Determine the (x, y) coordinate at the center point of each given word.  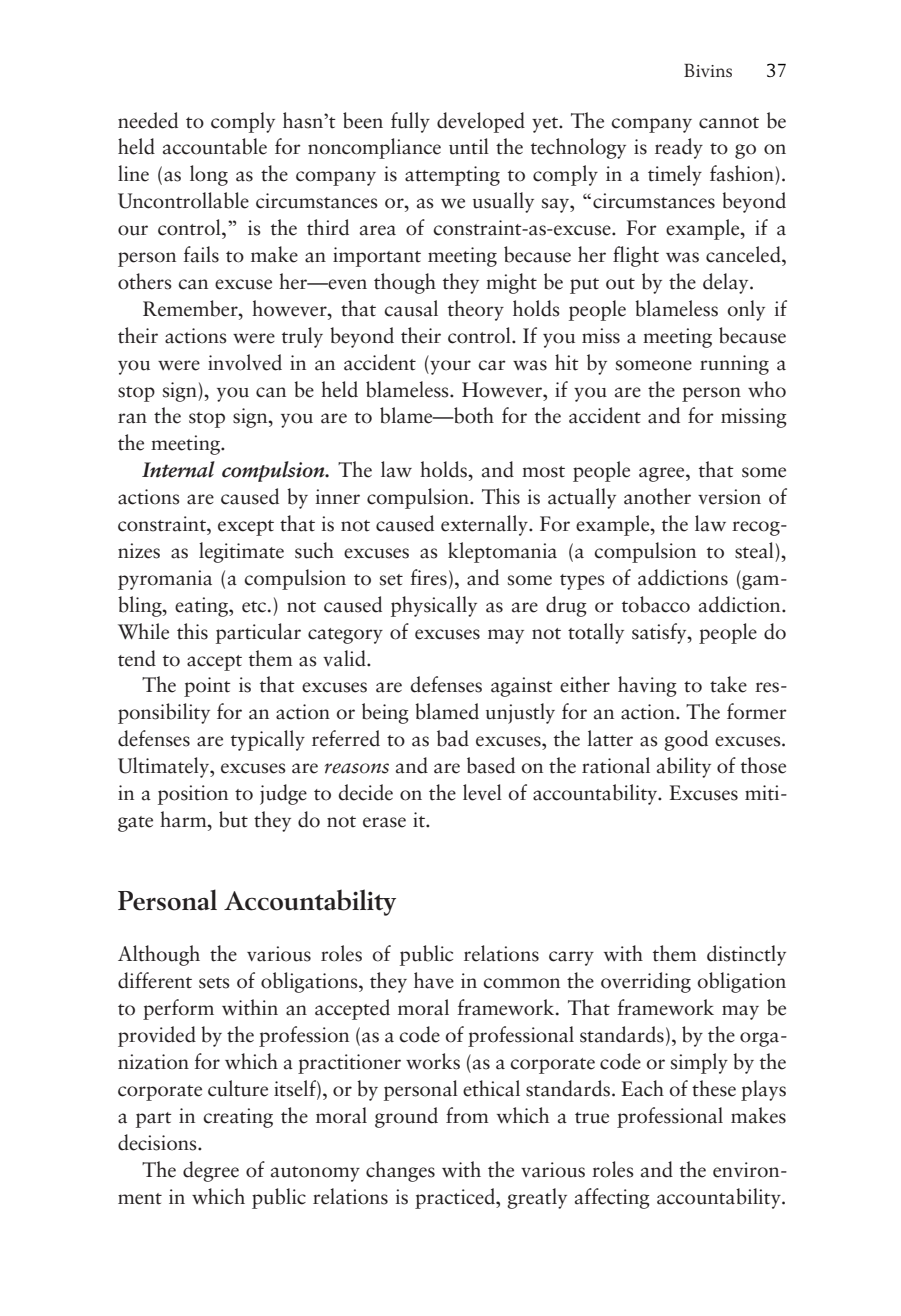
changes (400, 1171)
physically (434, 606)
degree (211, 1171)
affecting (612, 1198)
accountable (215, 146)
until (469, 146)
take (728, 684)
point (207, 687)
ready (679, 148)
